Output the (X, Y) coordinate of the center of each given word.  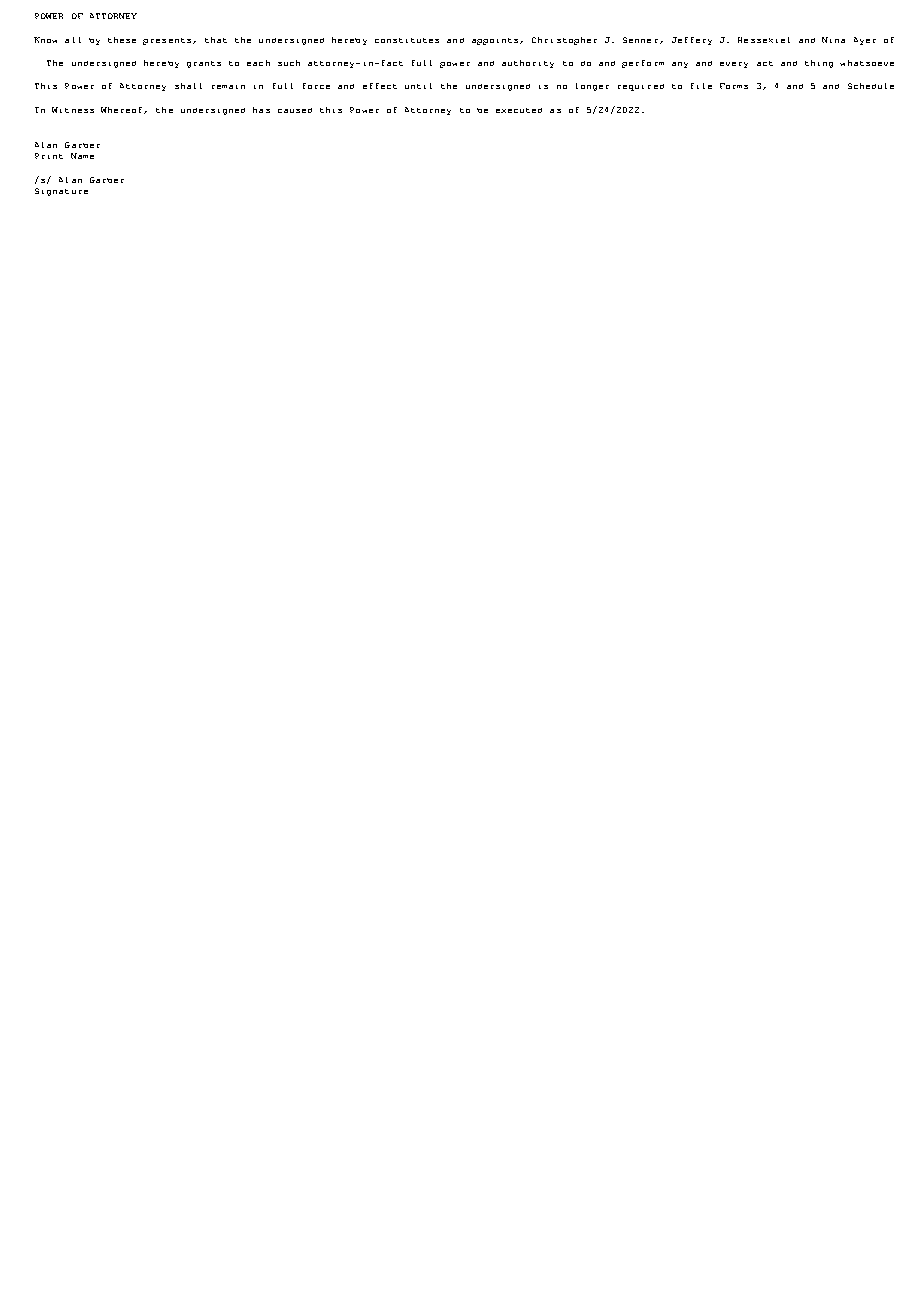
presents (167, 41)
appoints (496, 41)
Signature (61, 192)
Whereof (123, 110)
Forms (734, 86)
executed (519, 110)
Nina (833, 40)
